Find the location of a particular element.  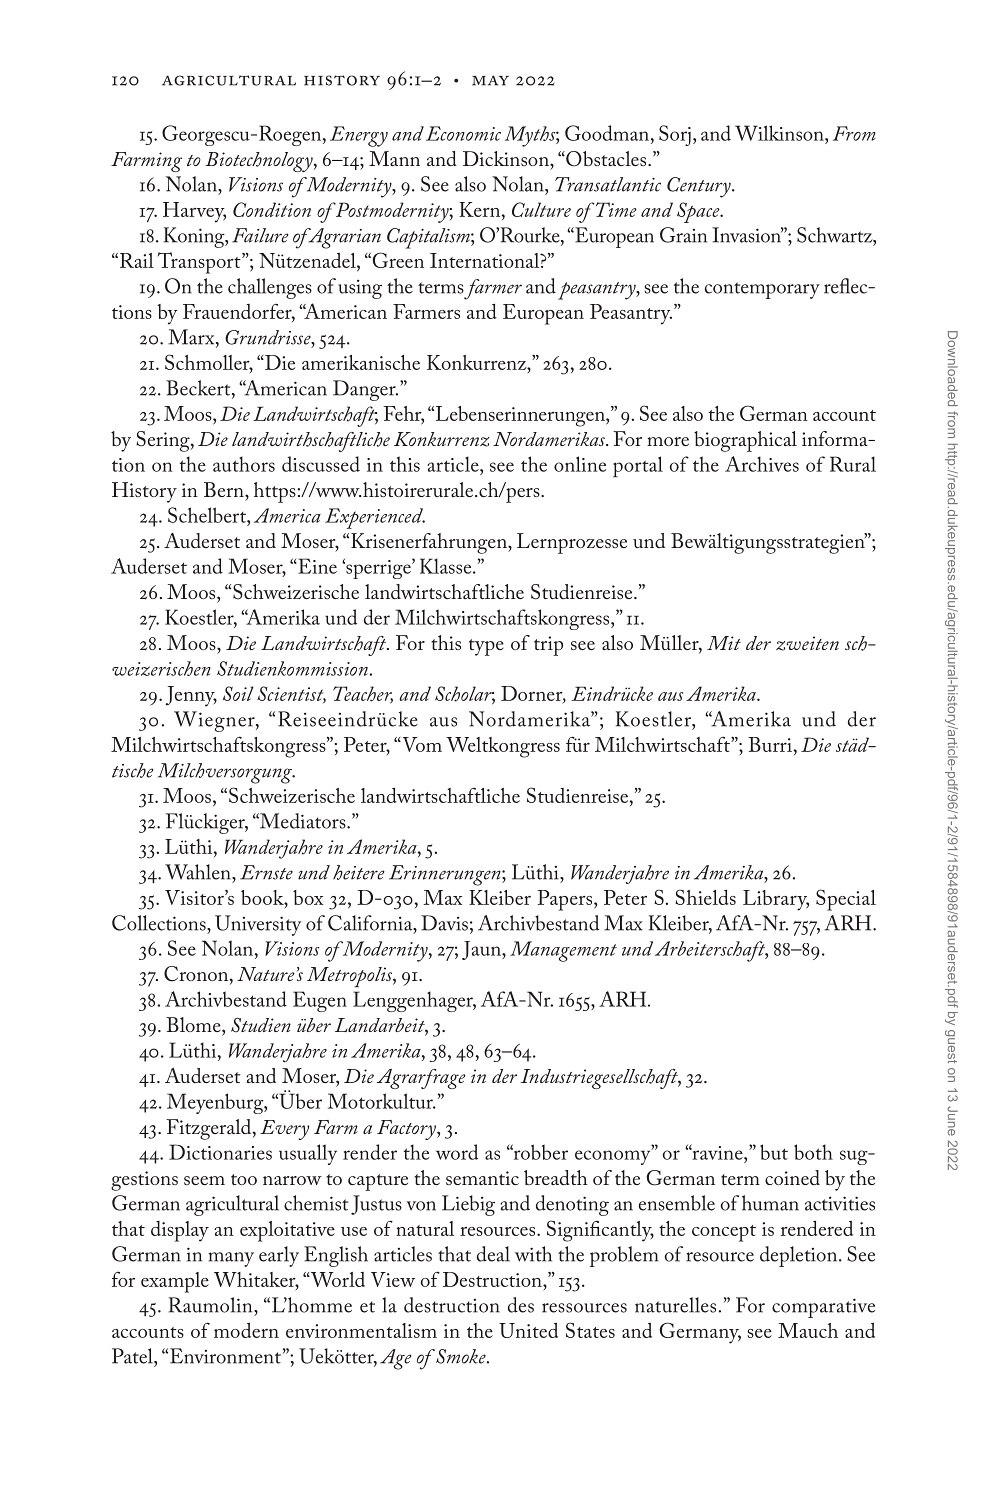

early is located at coordinates (279, 1256).
